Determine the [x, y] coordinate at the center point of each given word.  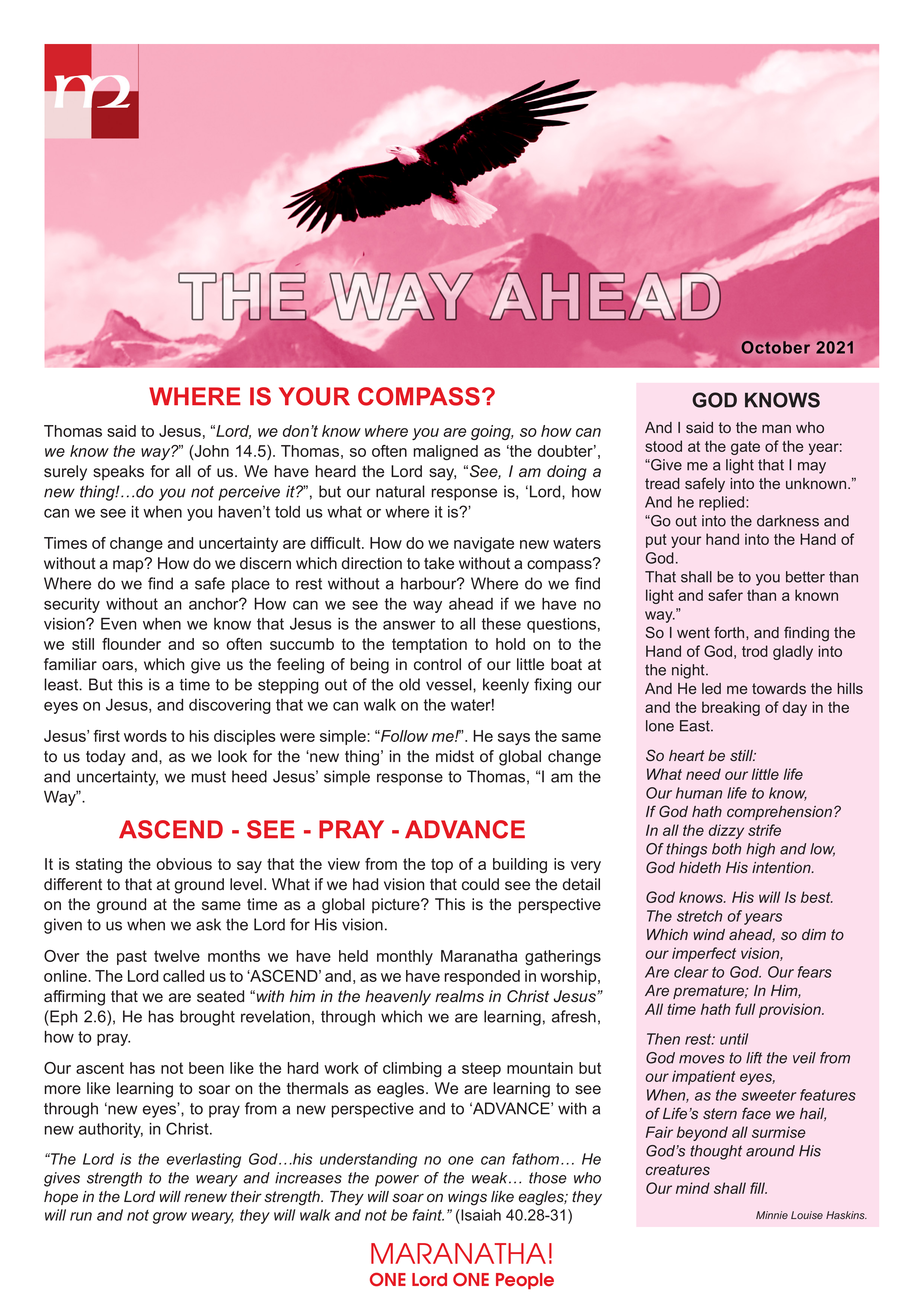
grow [170, 1218]
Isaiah [480, 1215]
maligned [445, 453]
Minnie [772, 1215]
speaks [118, 472]
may [812, 468]
